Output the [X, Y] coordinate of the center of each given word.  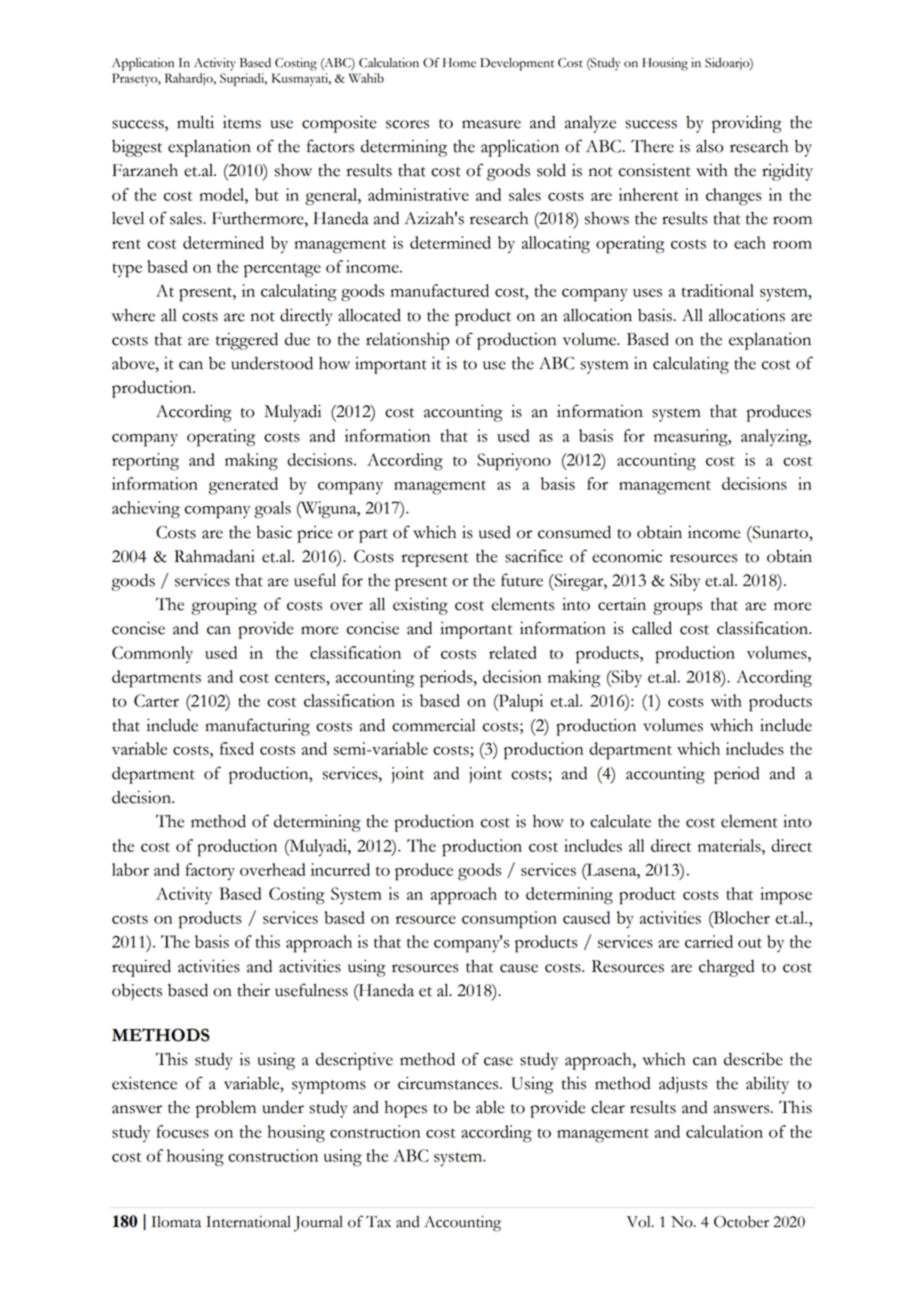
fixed [237, 748]
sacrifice [534, 556]
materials [730, 845]
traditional [718, 290]
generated [243, 486]
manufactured [440, 290]
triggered [247, 341]
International [248, 1222]
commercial [433, 725]
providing [747, 124]
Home [459, 63]
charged [726, 968]
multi [195, 122]
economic [627, 556]
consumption [509, 920]
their [253, 990]
